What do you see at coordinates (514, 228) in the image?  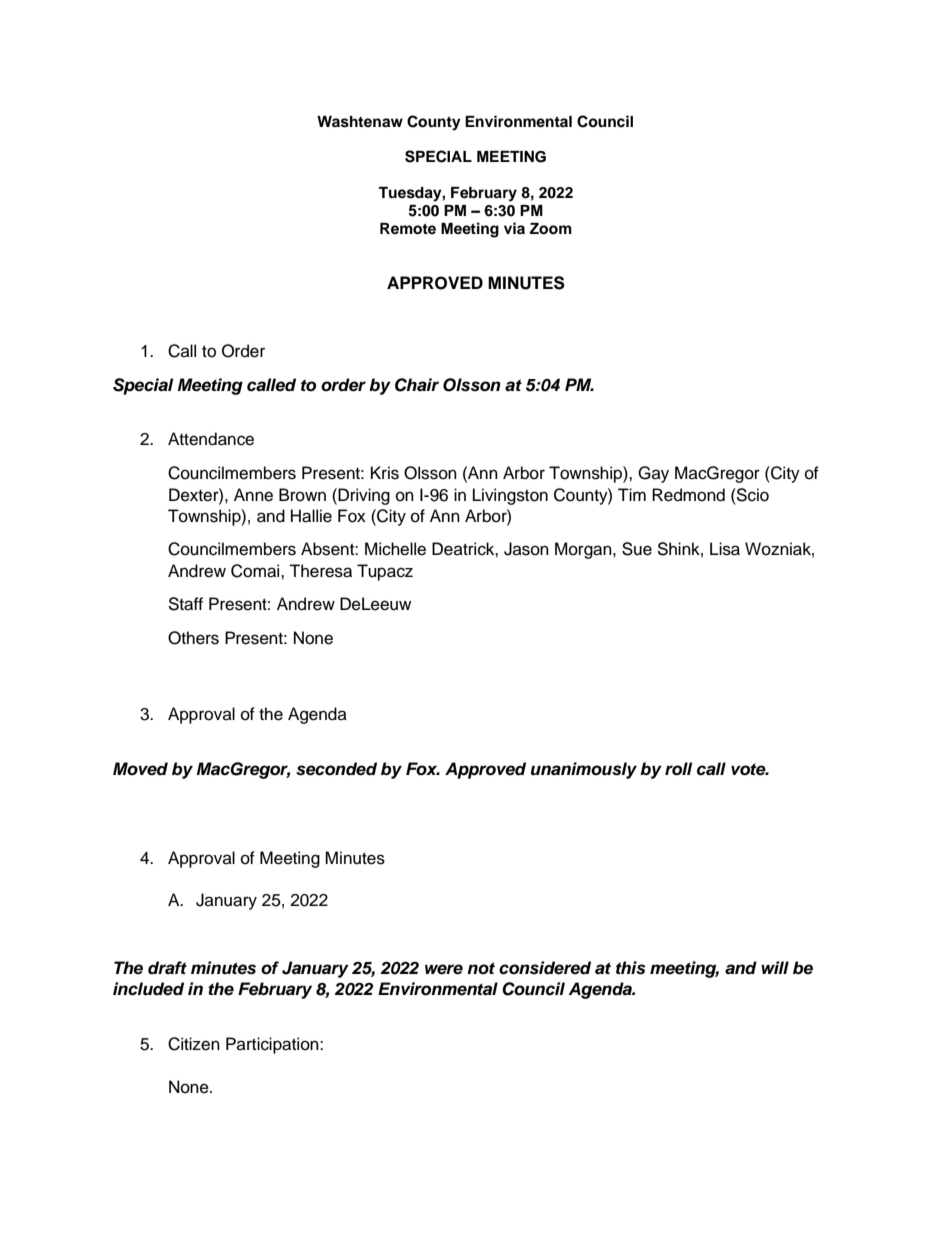 I see `via` at bounding box center [514, 228].
